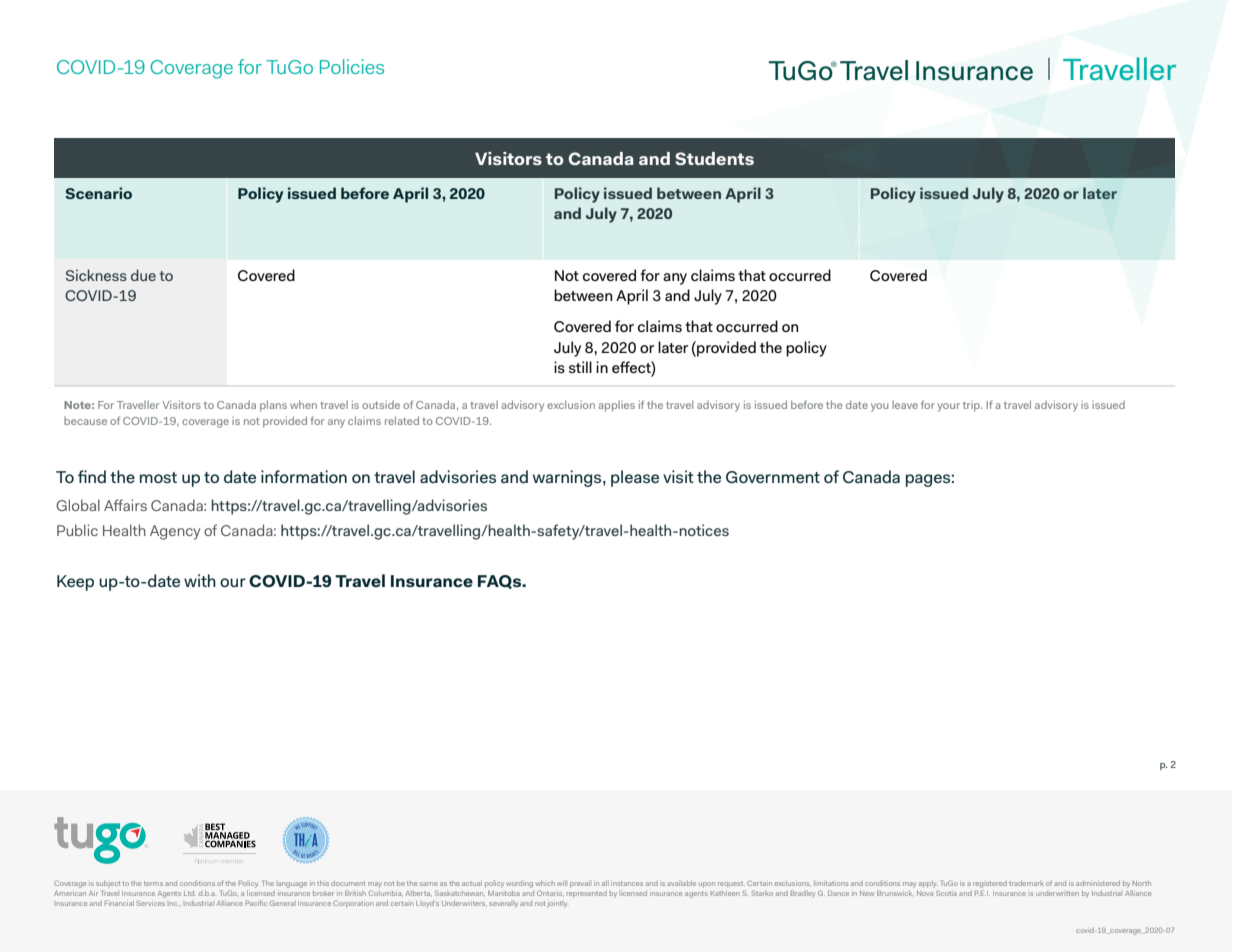 Image resolution: width=1233 pixels, height=952 pixels. What do you see at coordinates (972, 406) in the screenshot?
I see `trip` at bounding box center [972, 406].
